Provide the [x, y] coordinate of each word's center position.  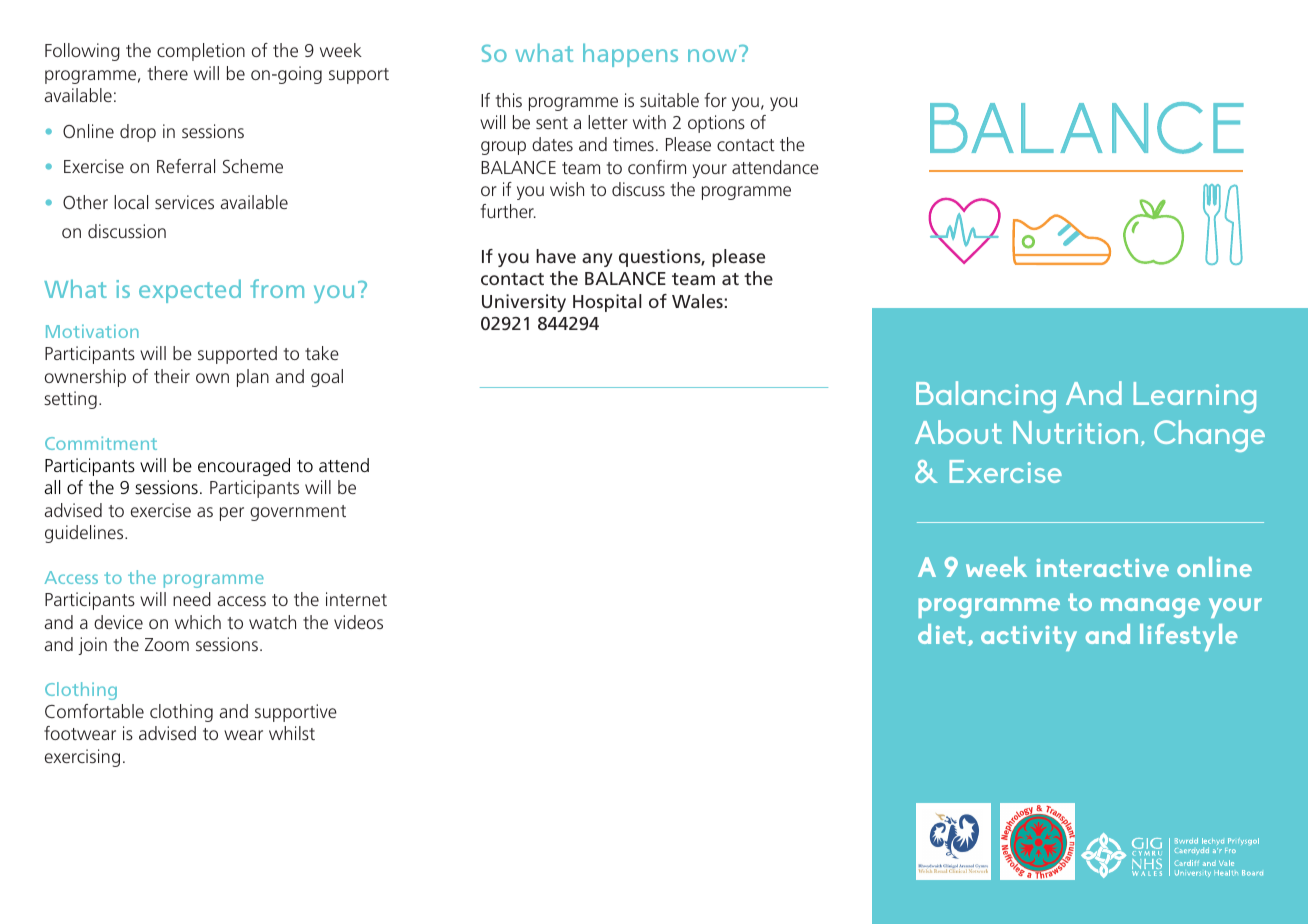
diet [943, 635]
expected [190, 291]
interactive [1102, 568]
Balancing [986, 397]
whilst [292, 733]
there [168, 73]
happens [630, 55]
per [232, 514]
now [712, 55]
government [298, 513]
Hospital [607, 303]
